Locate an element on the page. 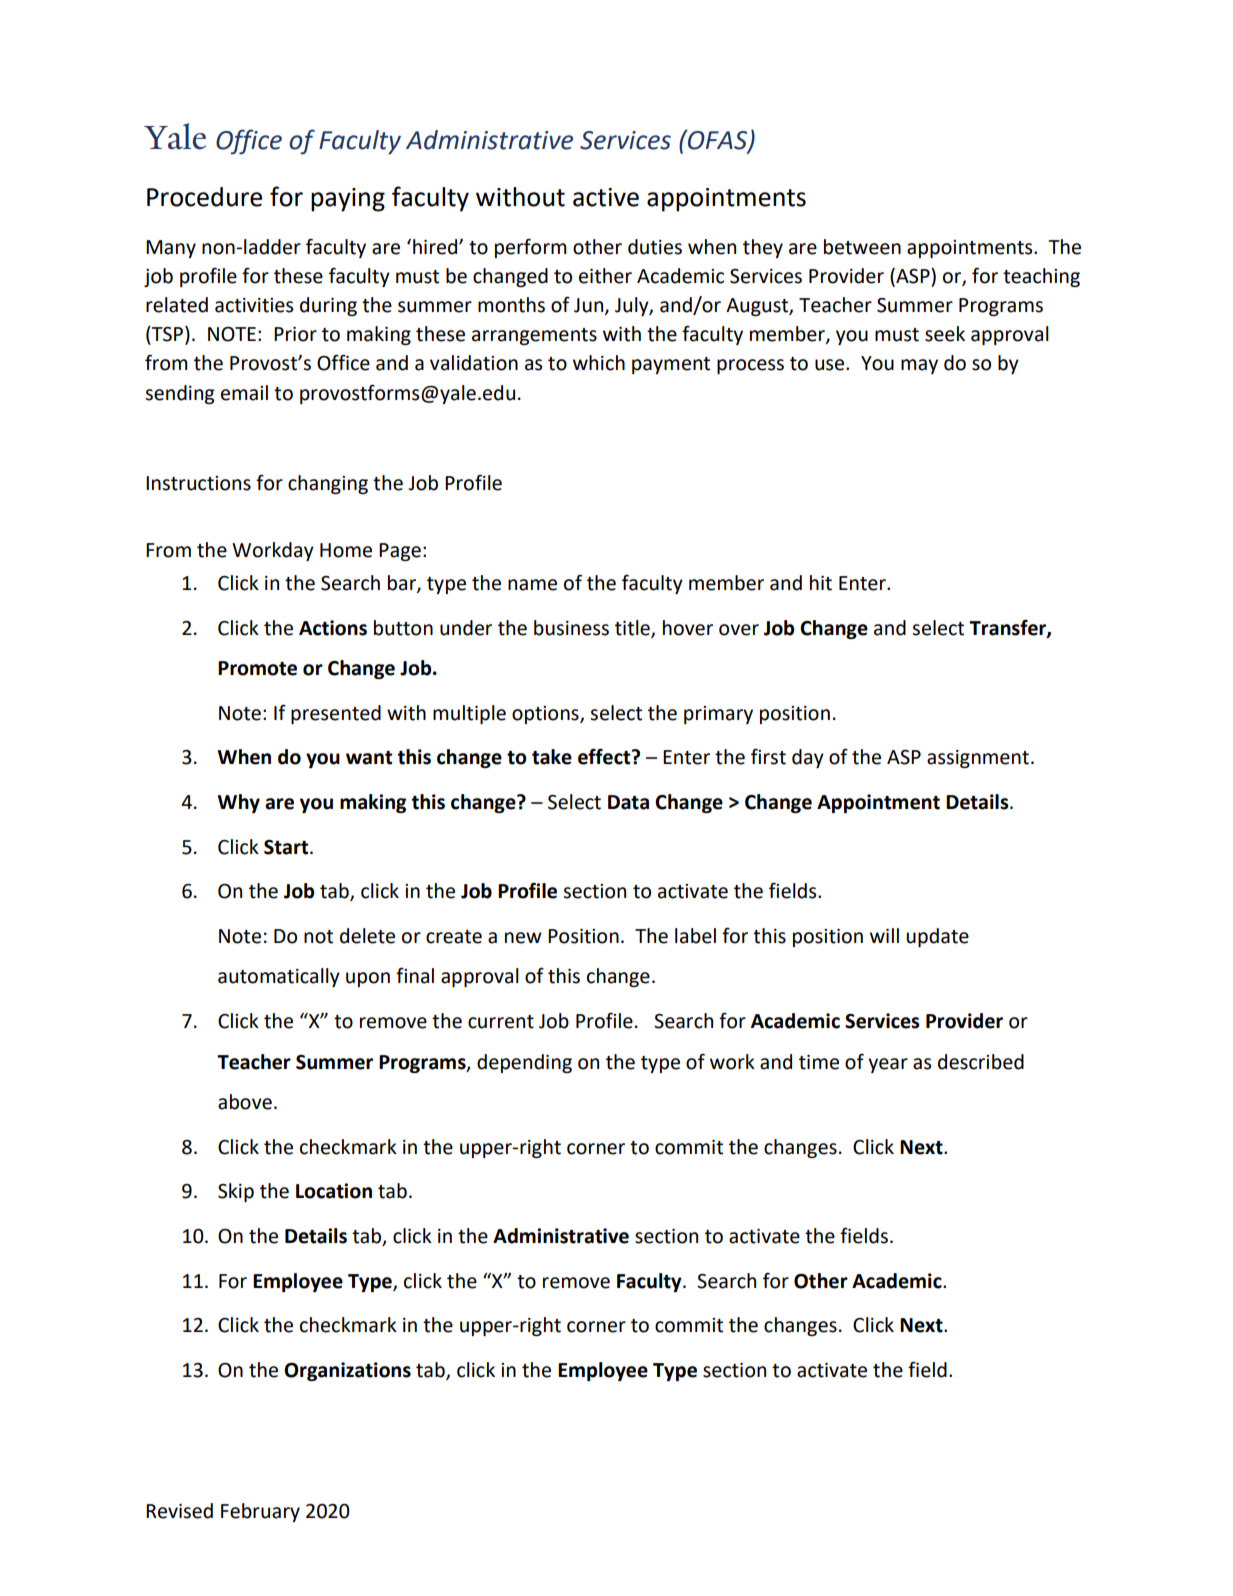 This image has width=1233, height=1596. Organizations is located at coordinates (347, 1371).
